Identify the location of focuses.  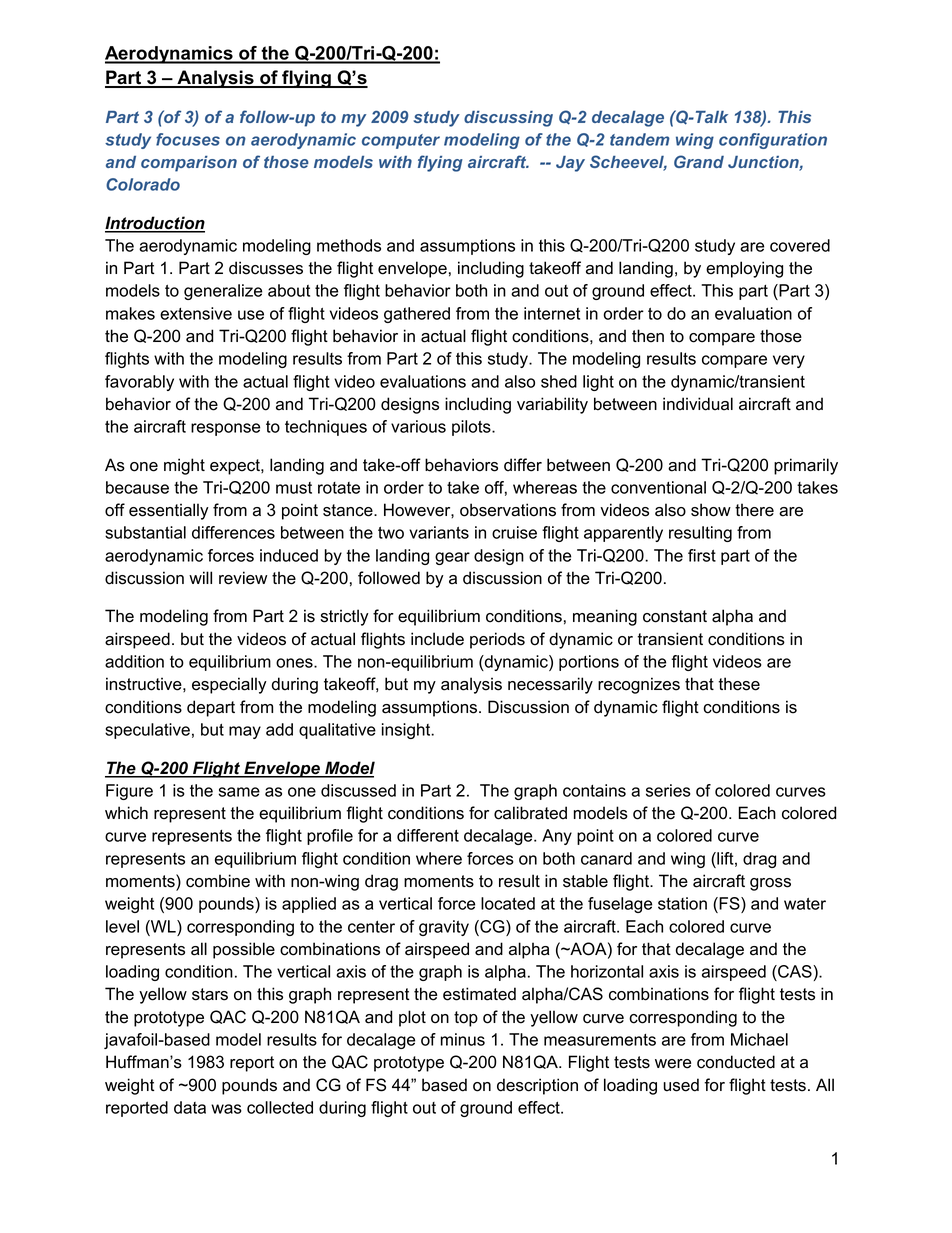
(188, 139).
